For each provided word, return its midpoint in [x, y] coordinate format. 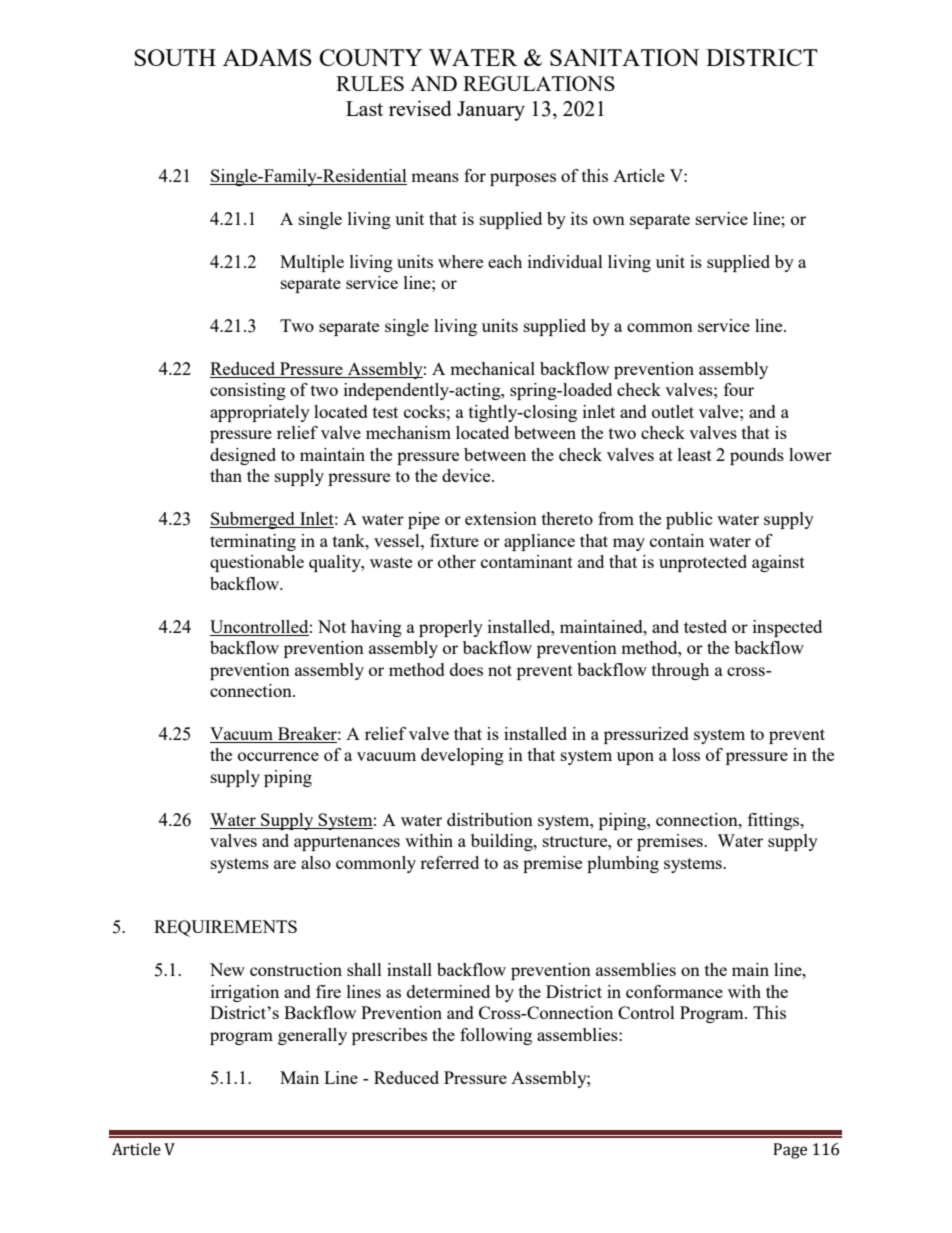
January [491, 111]
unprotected [703, 563]
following [496, 1036]
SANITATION [624, 57]
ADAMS [267, 57]
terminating [253, 542]
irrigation [245, 993]
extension [501, 518]
